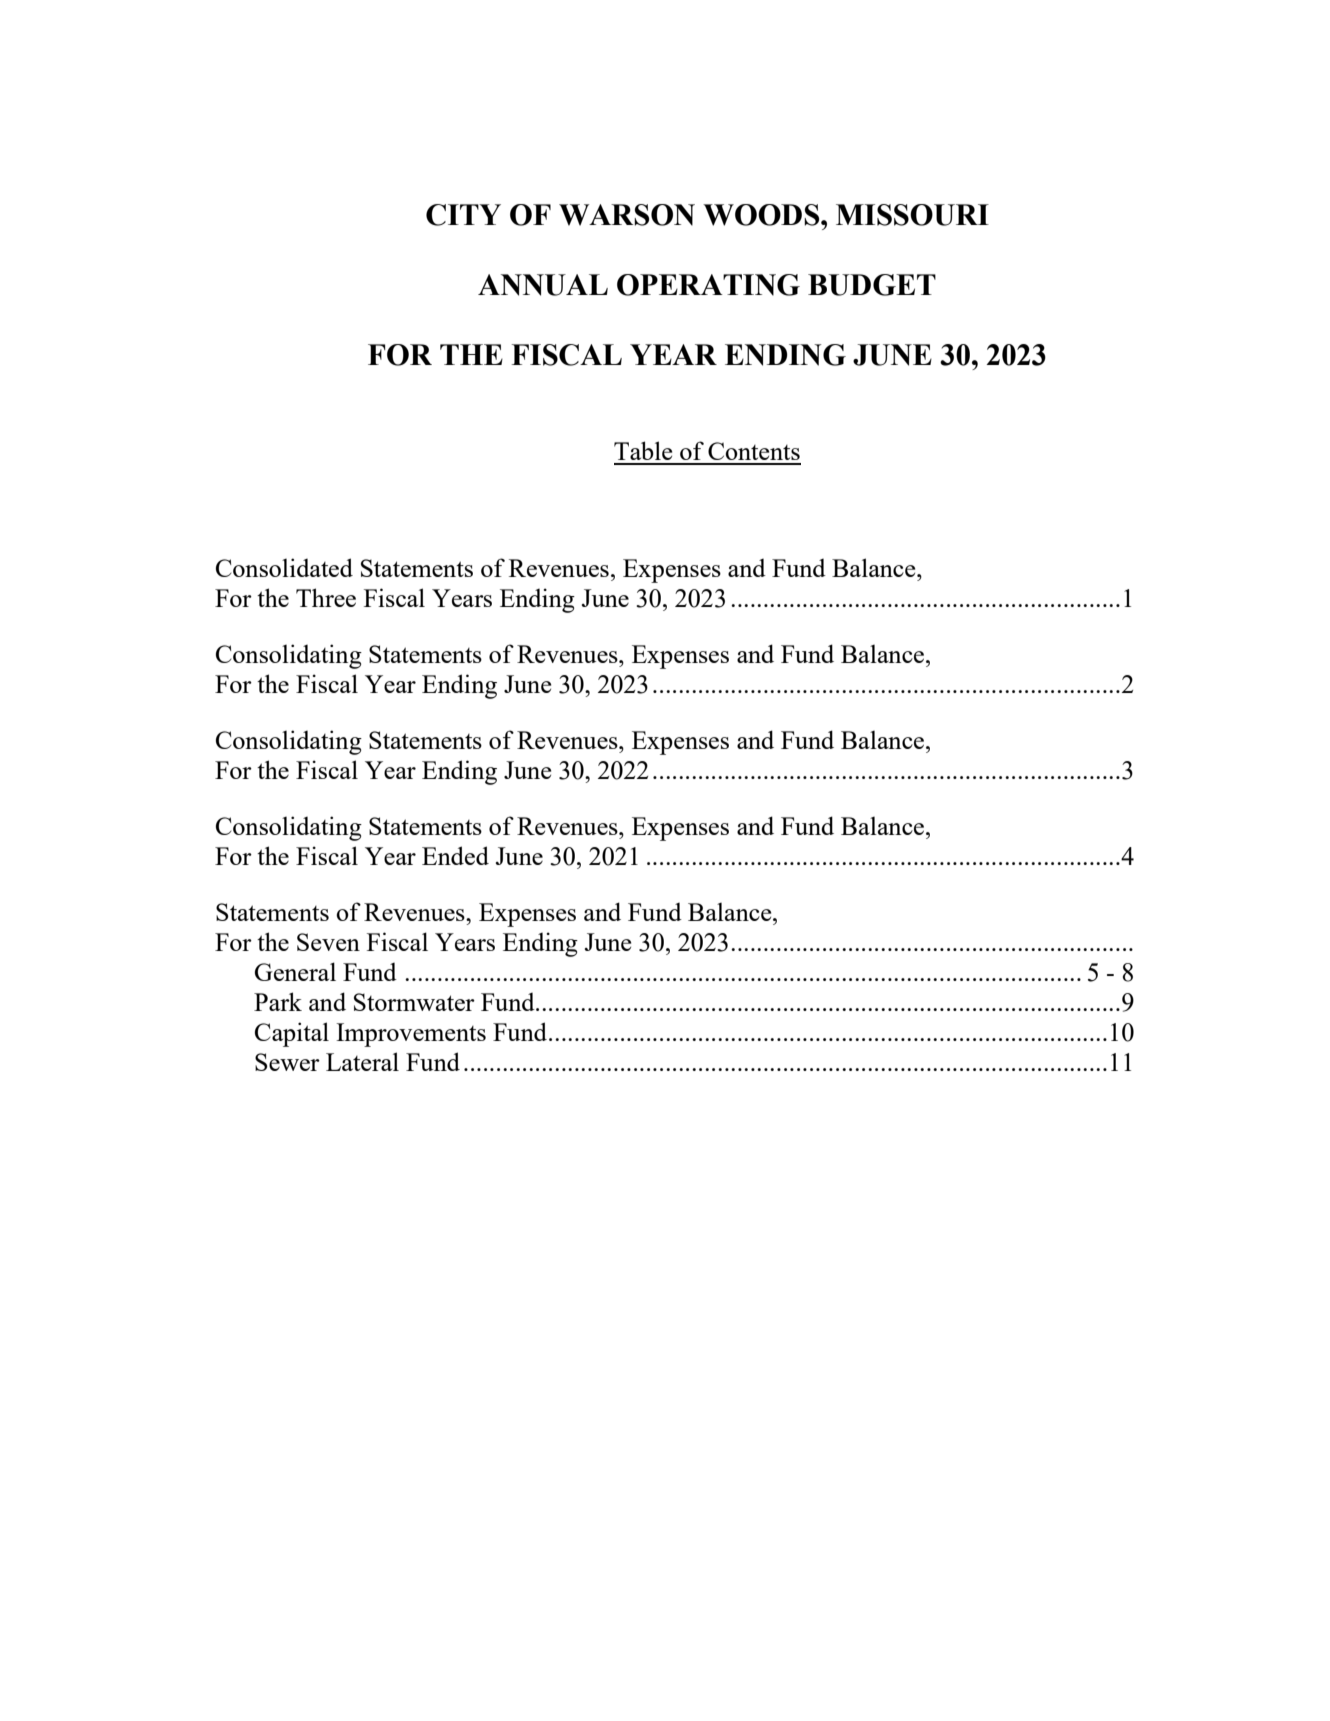  What do you see at coordinates (708, 285) in the document?
I see `OPERATING` at bounding box center [708, 285].
